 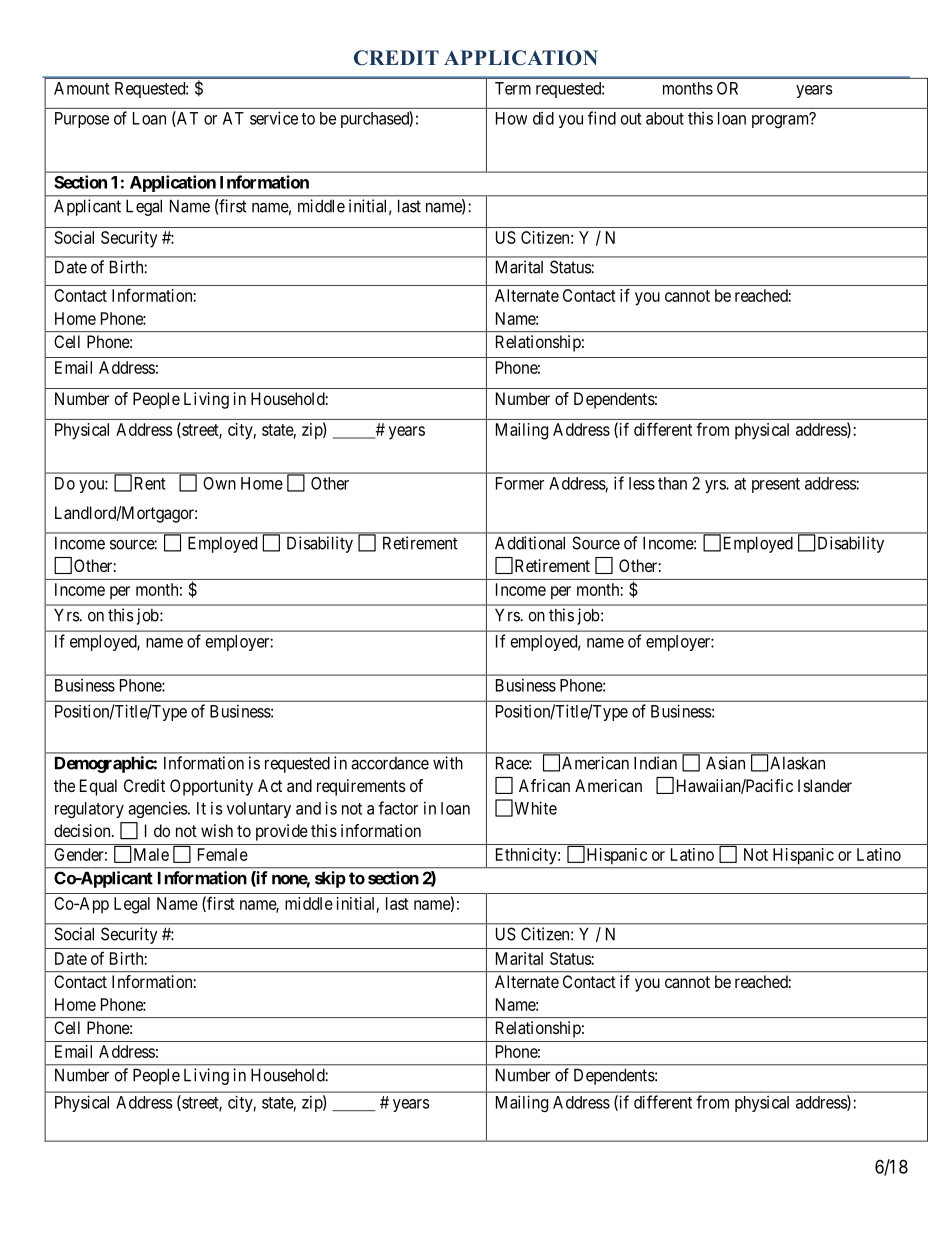 What do you see at coordinates (511, 118) in the image?
I see `How` at bounding box center [511, 118].
